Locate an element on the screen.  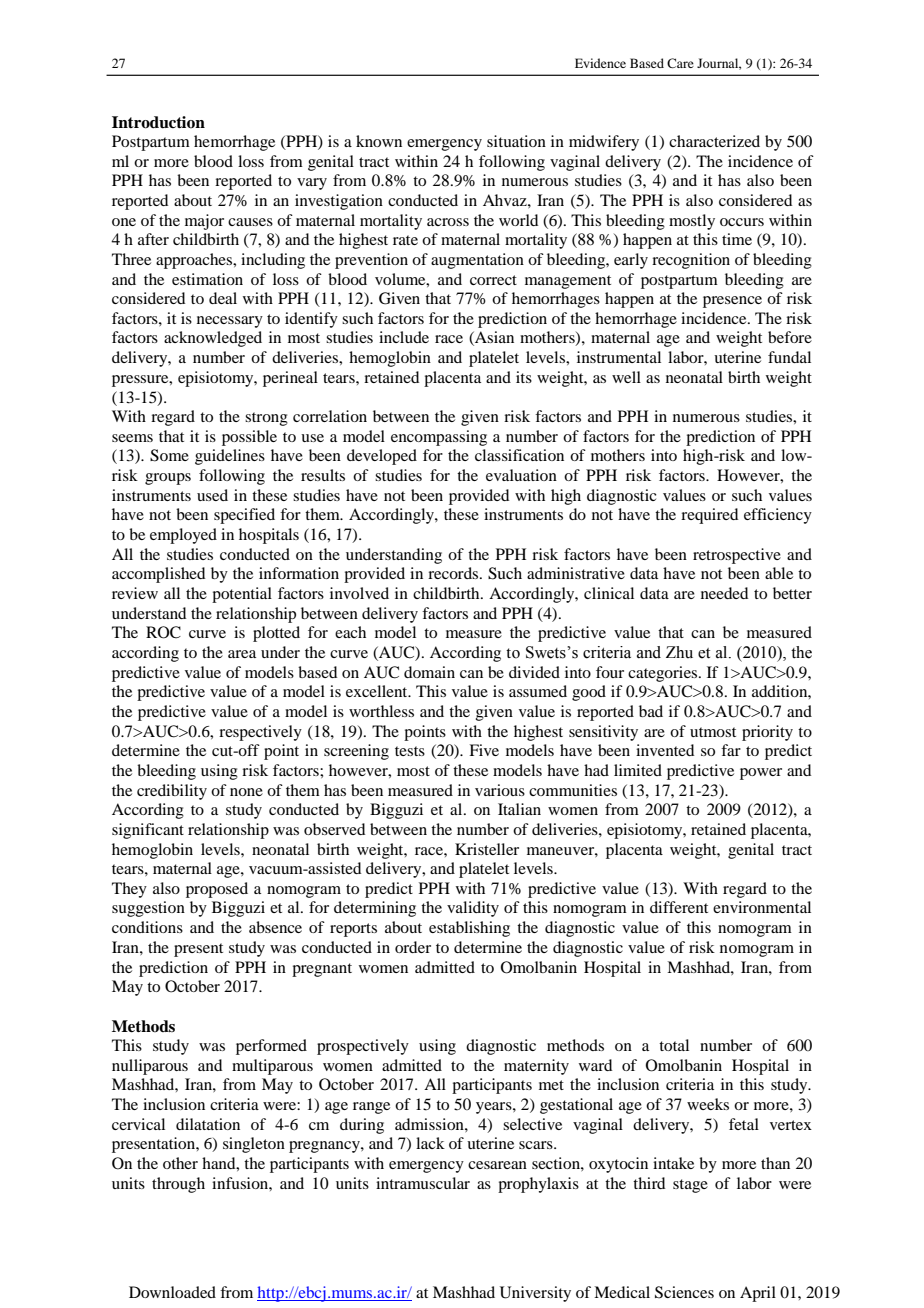
used is located at coordinates (212, 495).
